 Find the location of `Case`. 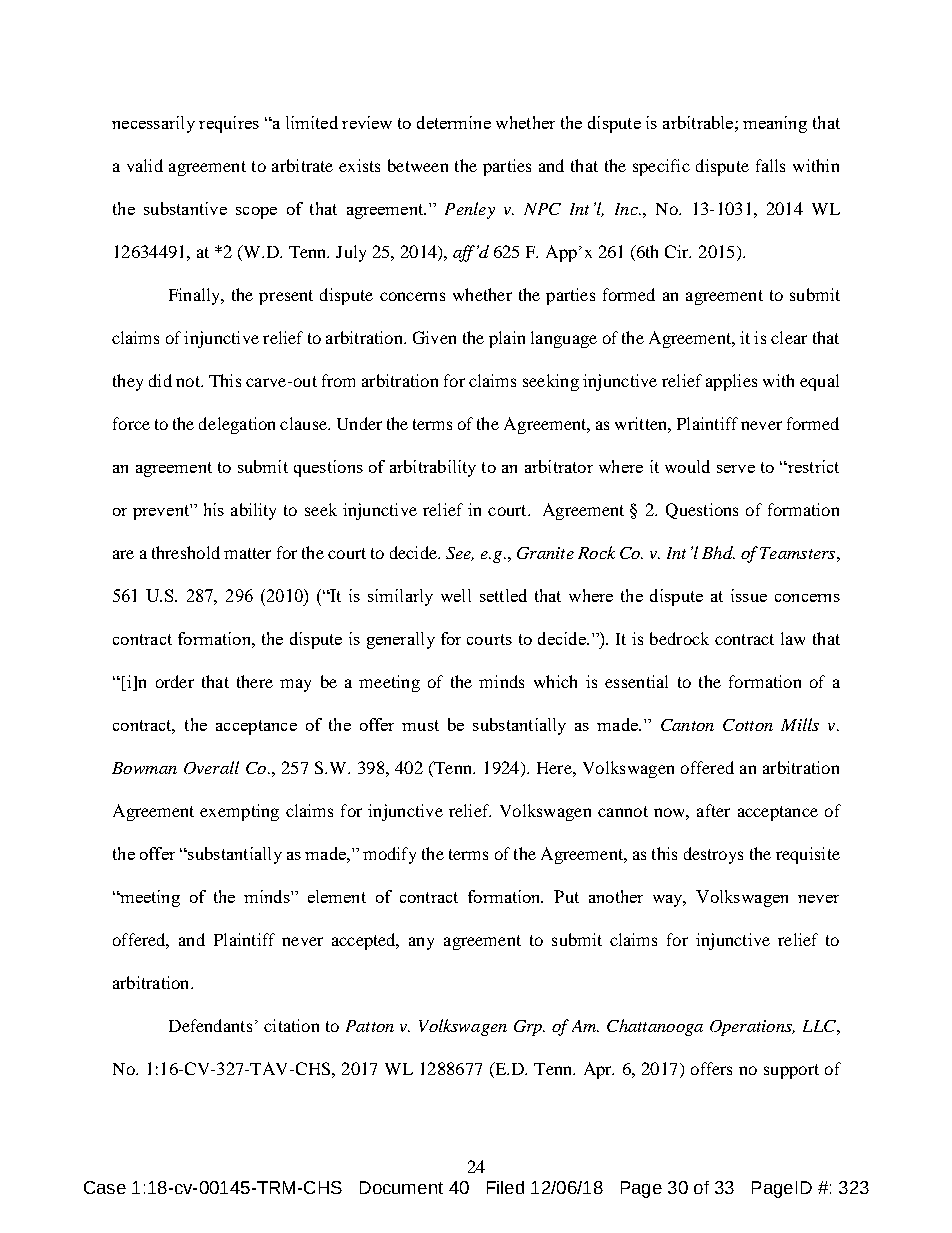

Case is located at coordinates (105, 1187).
